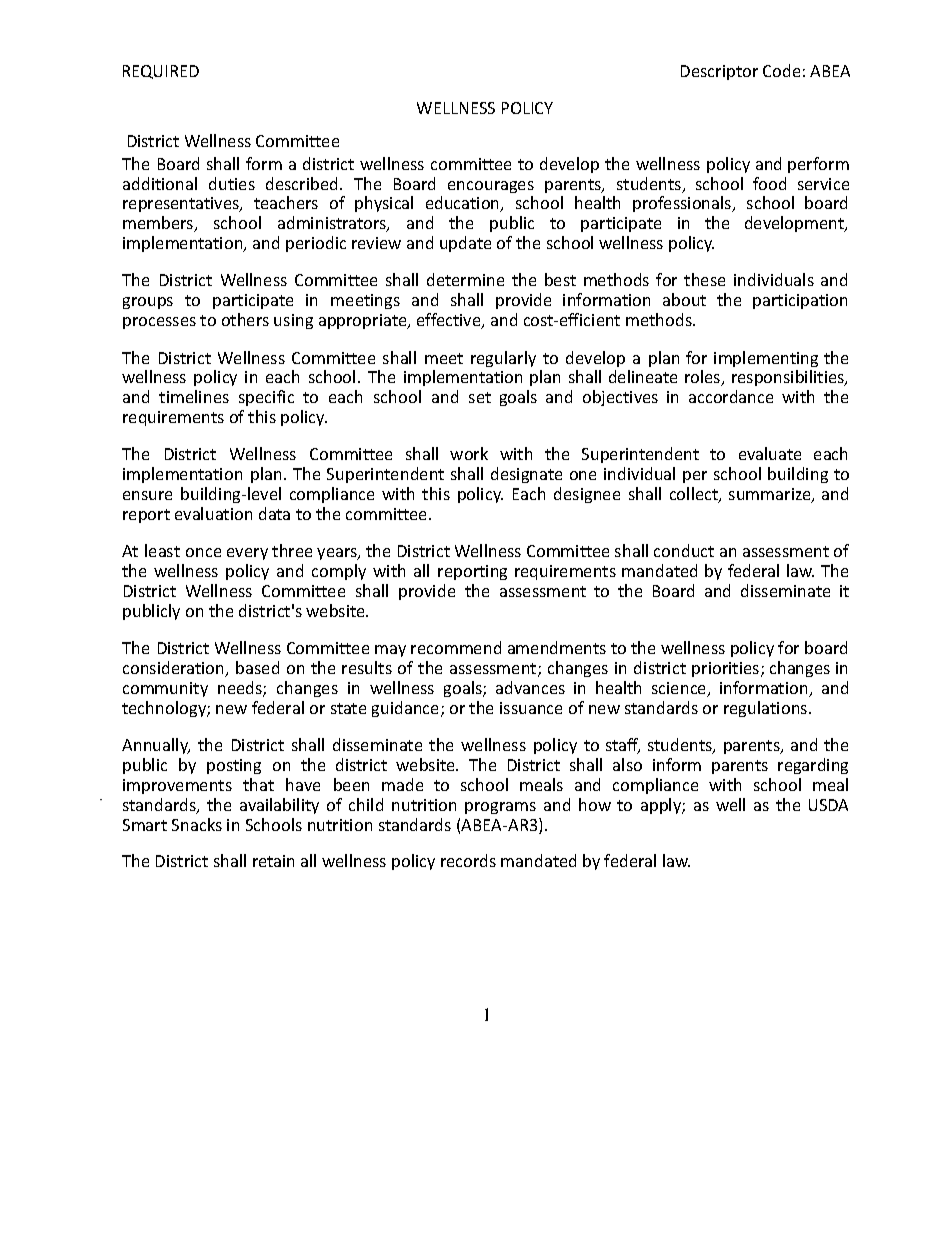 Image resolution: width=952 pixels, height=1233 pixels. Describe the element at coordinates (468, 860) in the page. I see `records` at that location.
